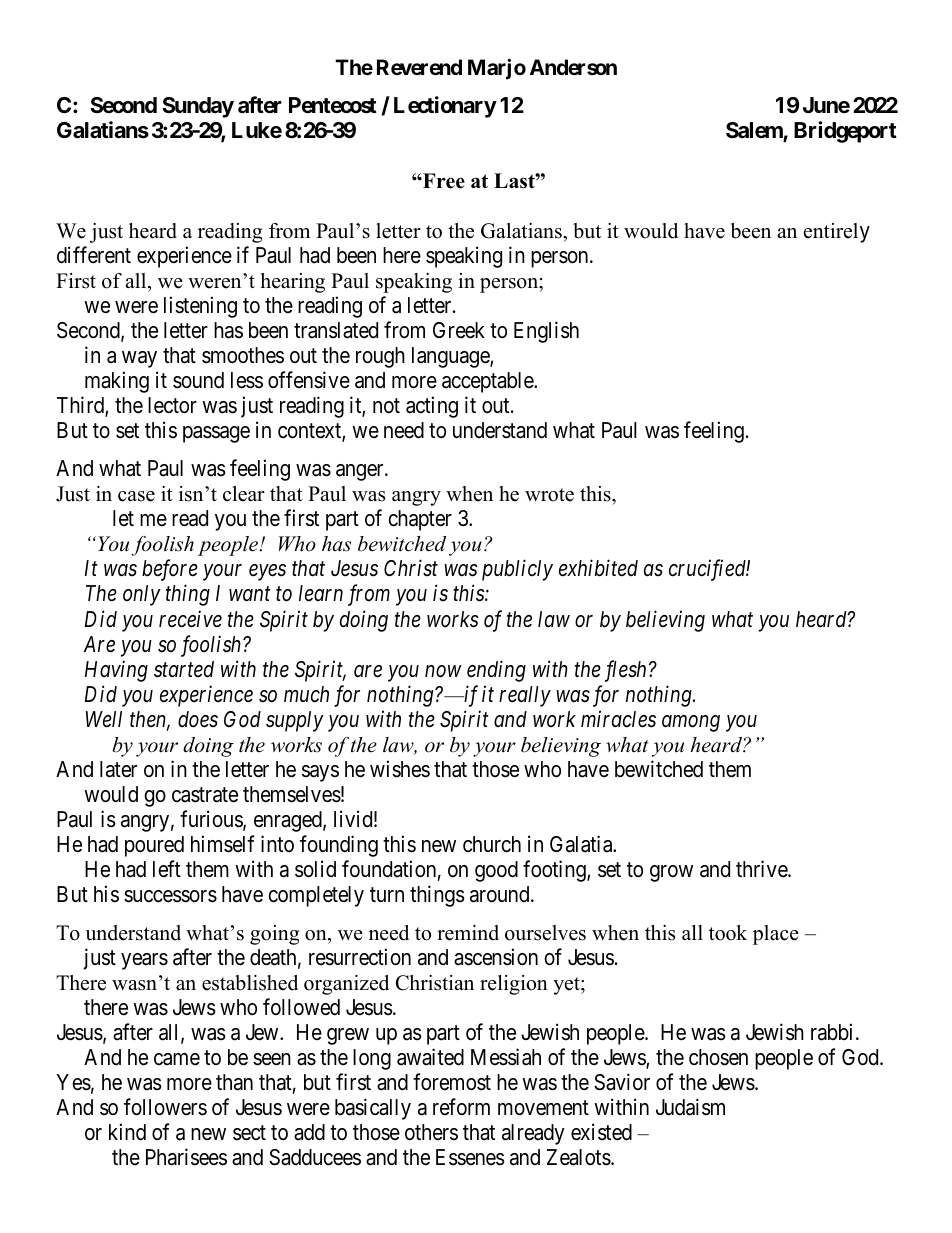 The height and width of the screenshot is (1233, 952). Describe the element at coordinates (216, 434) in the screenshot. I see `passage` at that location.
